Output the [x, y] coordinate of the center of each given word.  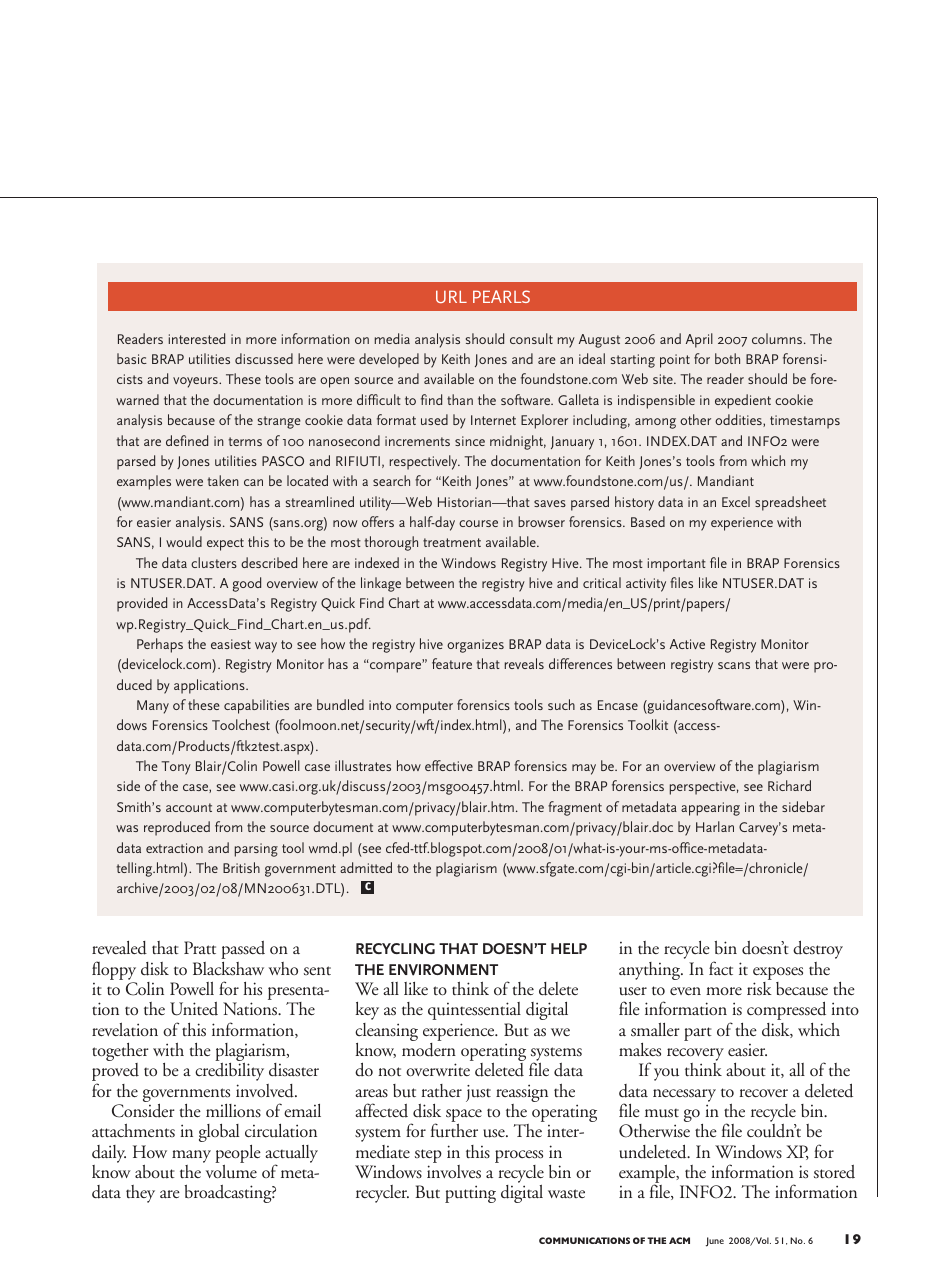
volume [231, 1172]
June [715, 1242]
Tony [176, 768]
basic [132, 358]
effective [449, 765]
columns [778, 338]
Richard [789, 785]
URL [451, 296]
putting [470, 1194]
